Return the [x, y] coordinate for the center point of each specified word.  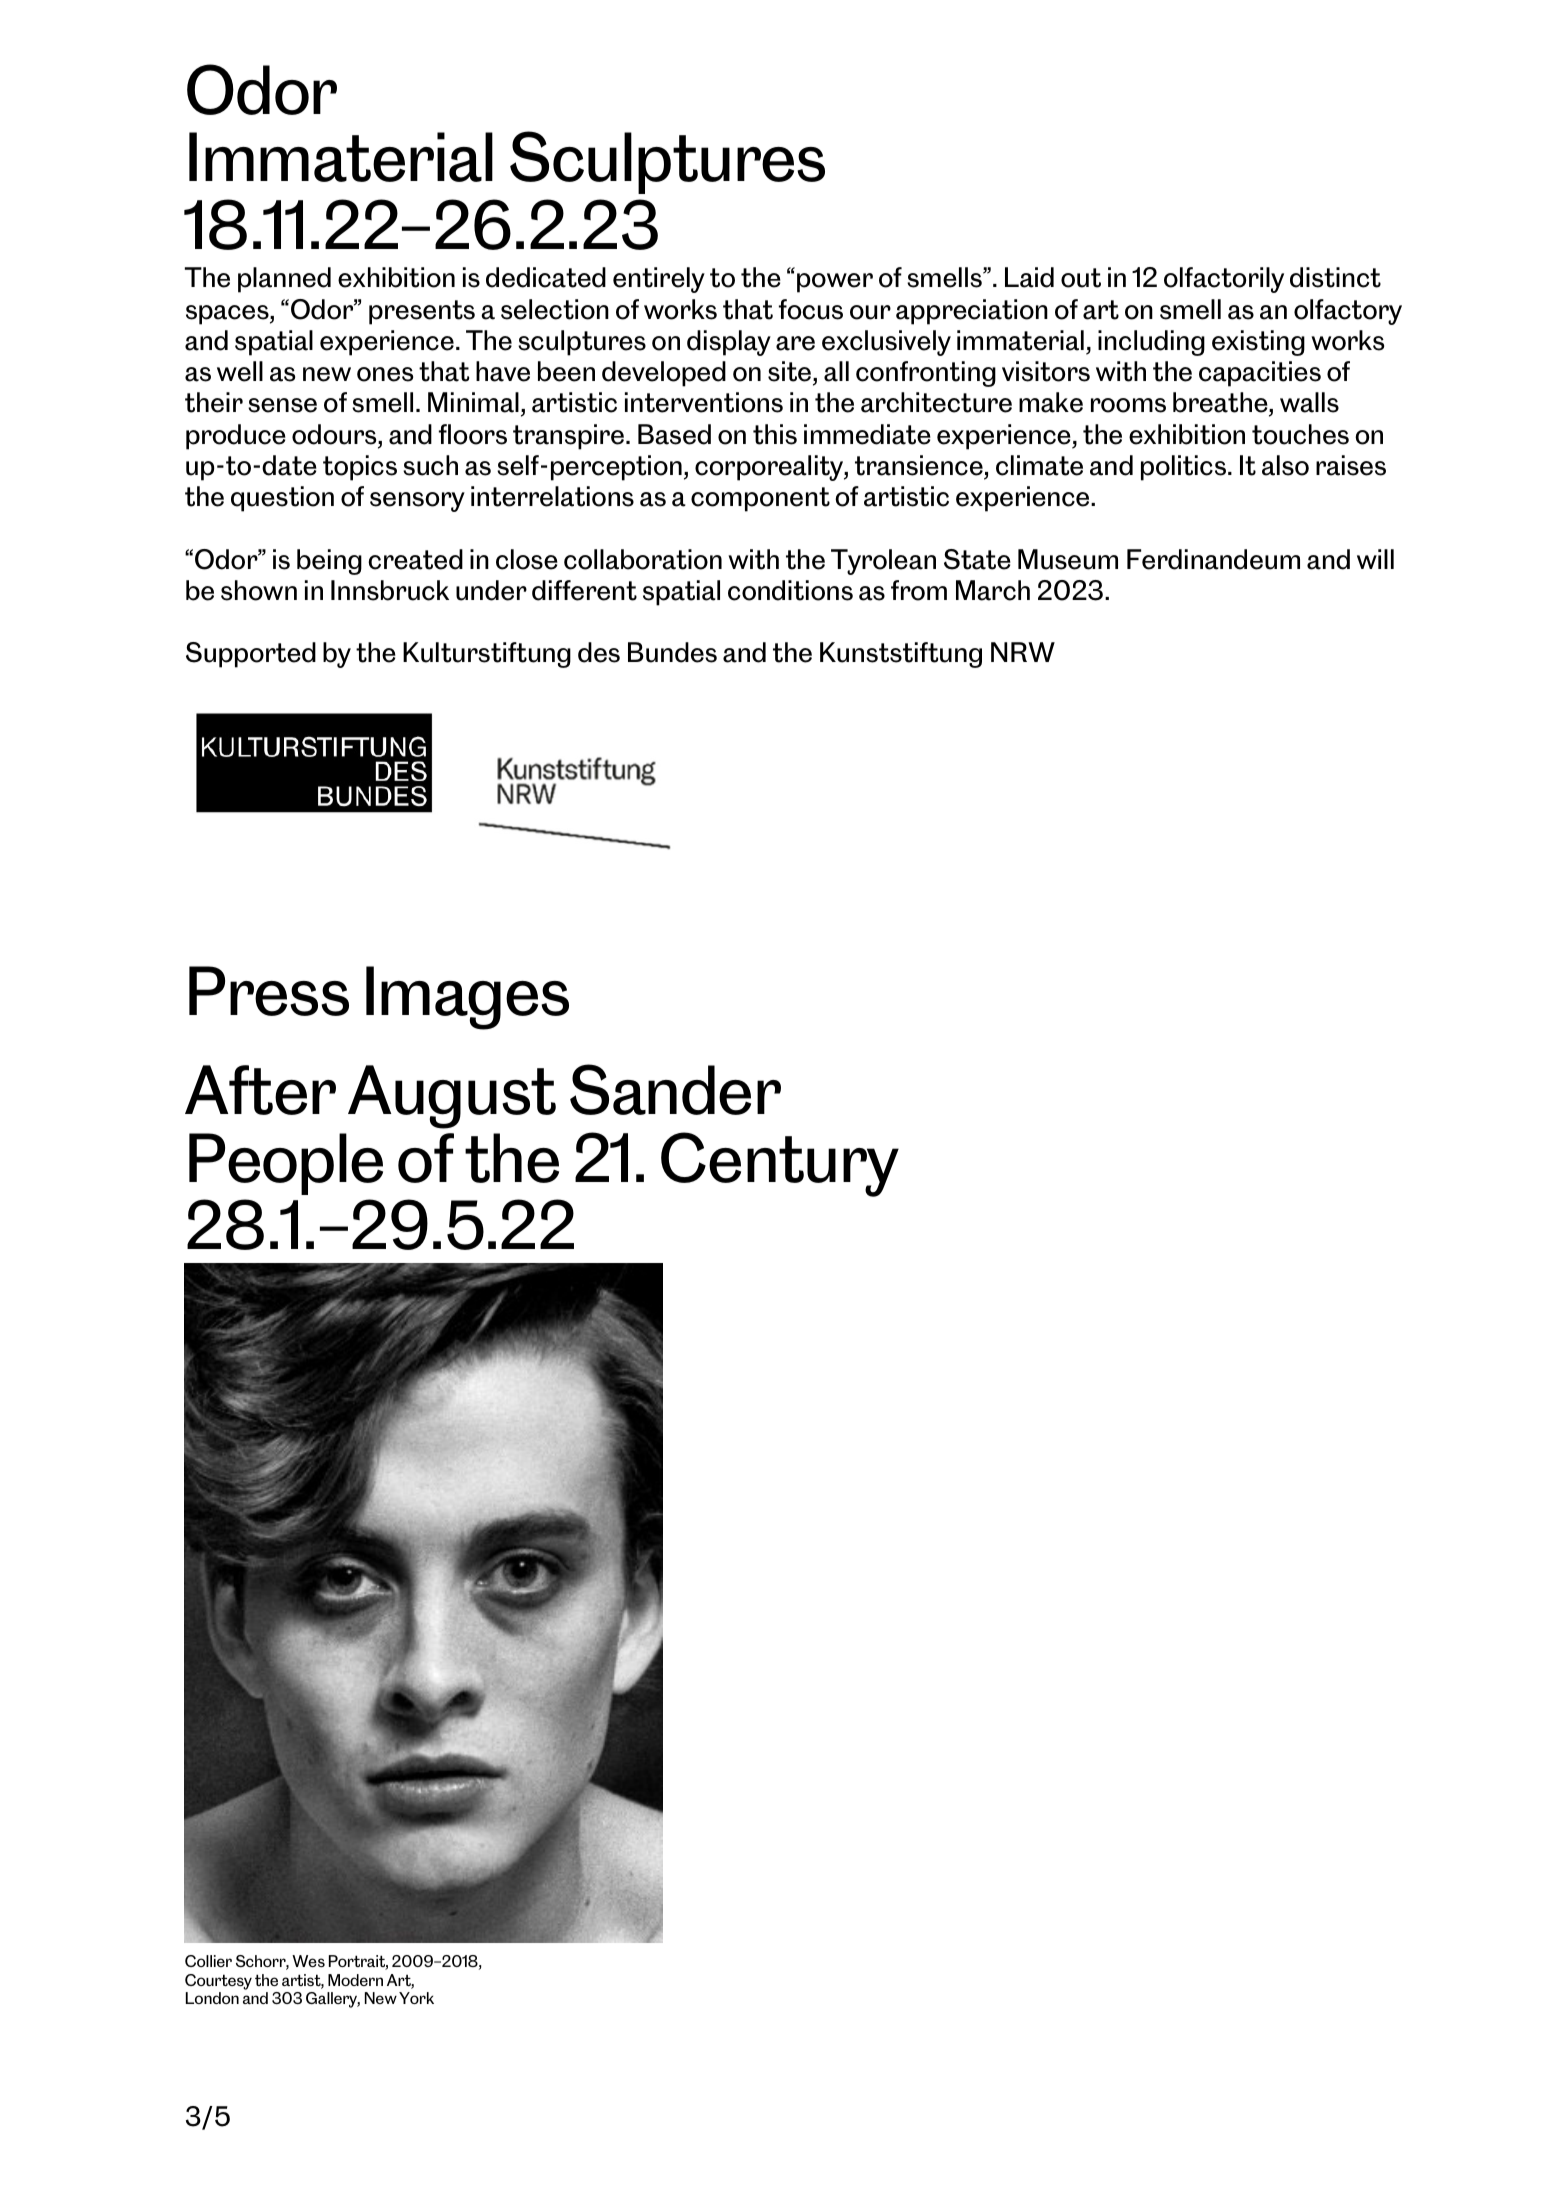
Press [269, 991]
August [452, 1097]
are [795, 343]
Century [780, 1164]
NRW [1023, 652]
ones [385, 374]
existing [1258, 343]
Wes [308, 1961]
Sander [675, 1089]
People [286, 1164]
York [416, 1998]
